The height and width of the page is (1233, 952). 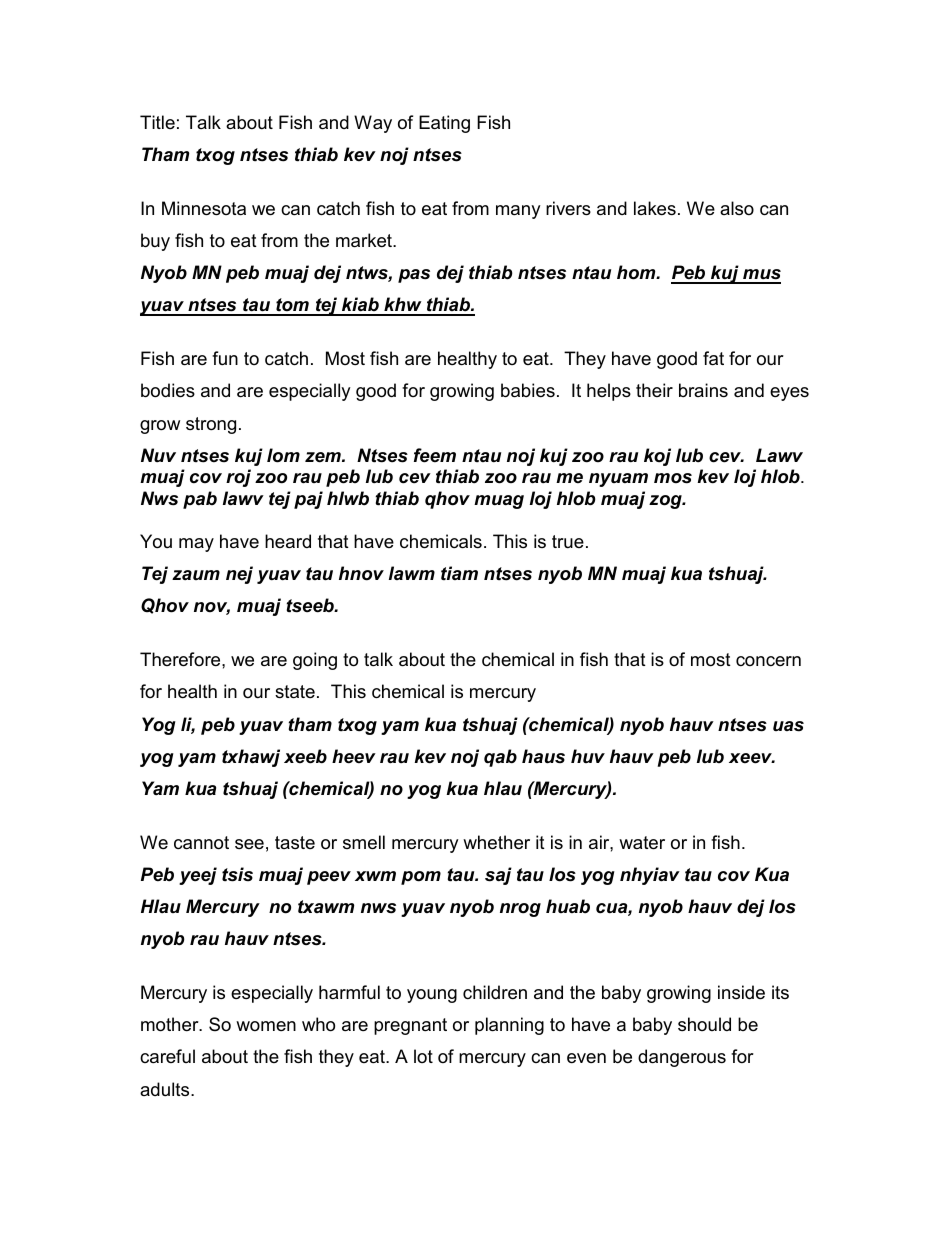 What do you see at coordinates (737, 208) in the page?
I see `also` at bounding box center [737, 208].
